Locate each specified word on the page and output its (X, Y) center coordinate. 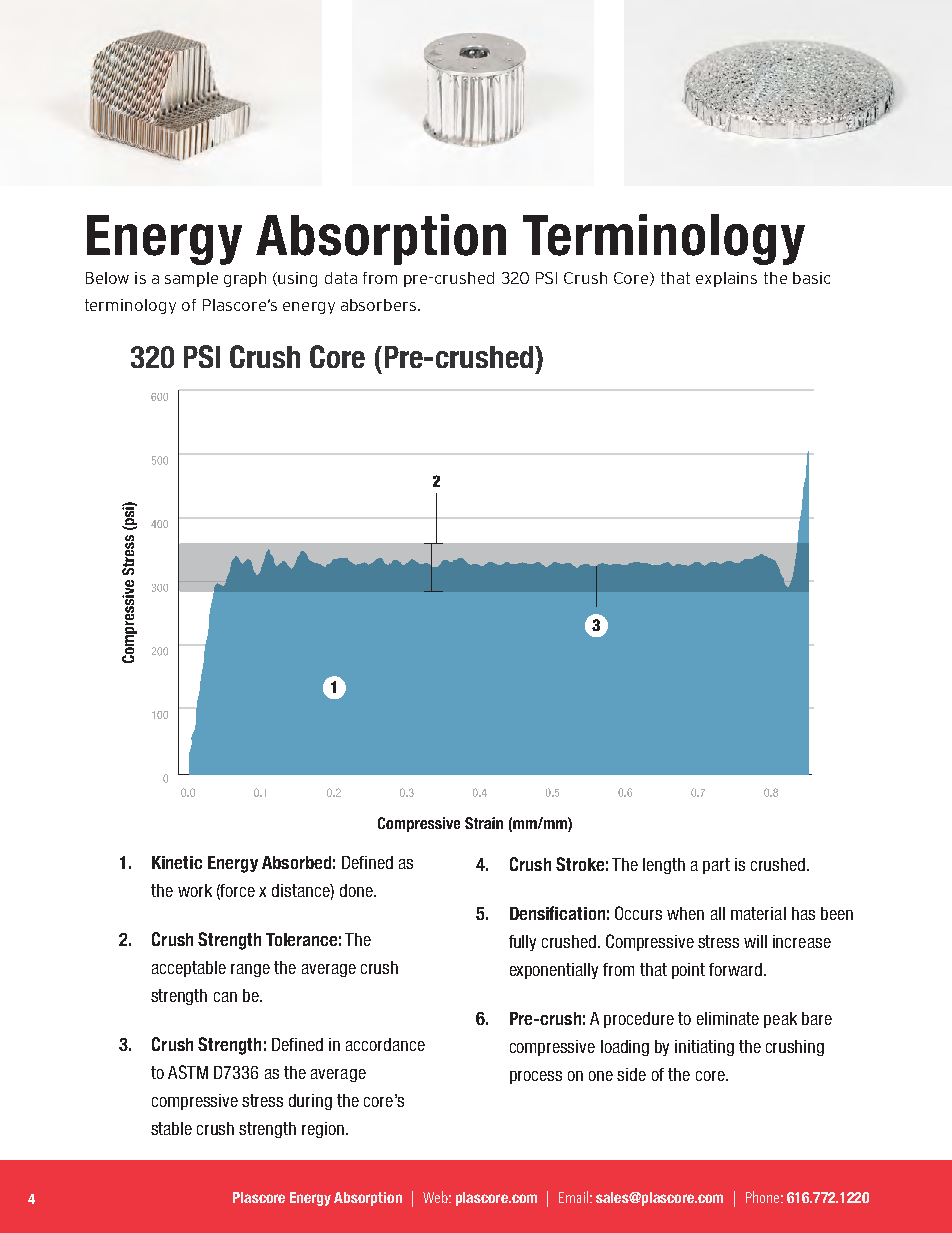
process (536, 1077)
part (716, 866)
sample (191, 279)
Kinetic (177, 862)
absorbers (378, 305)
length (664, 866)
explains (726, 279)
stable (171, 1128)
